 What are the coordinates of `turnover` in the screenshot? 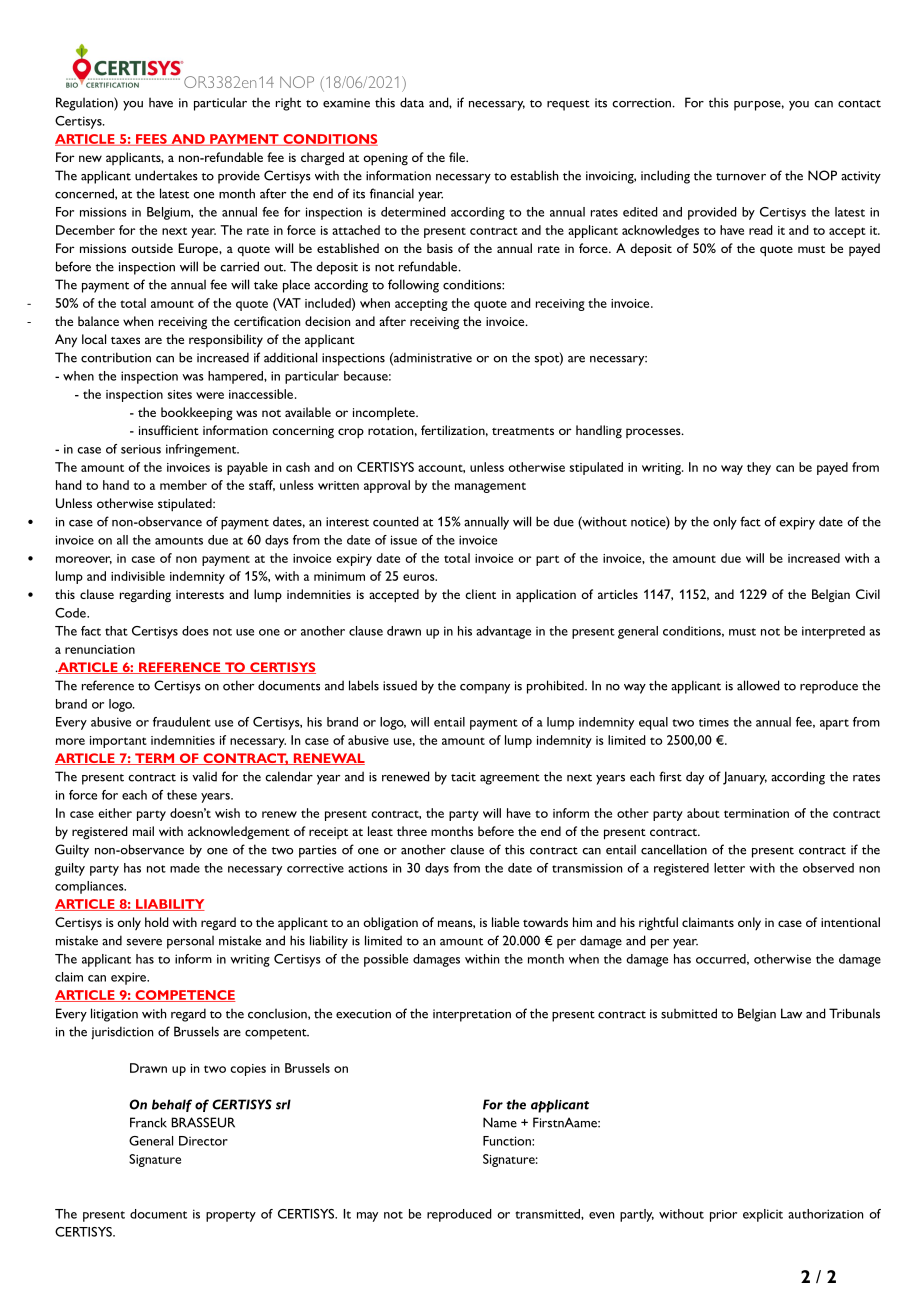 It's located at (741, 177).
